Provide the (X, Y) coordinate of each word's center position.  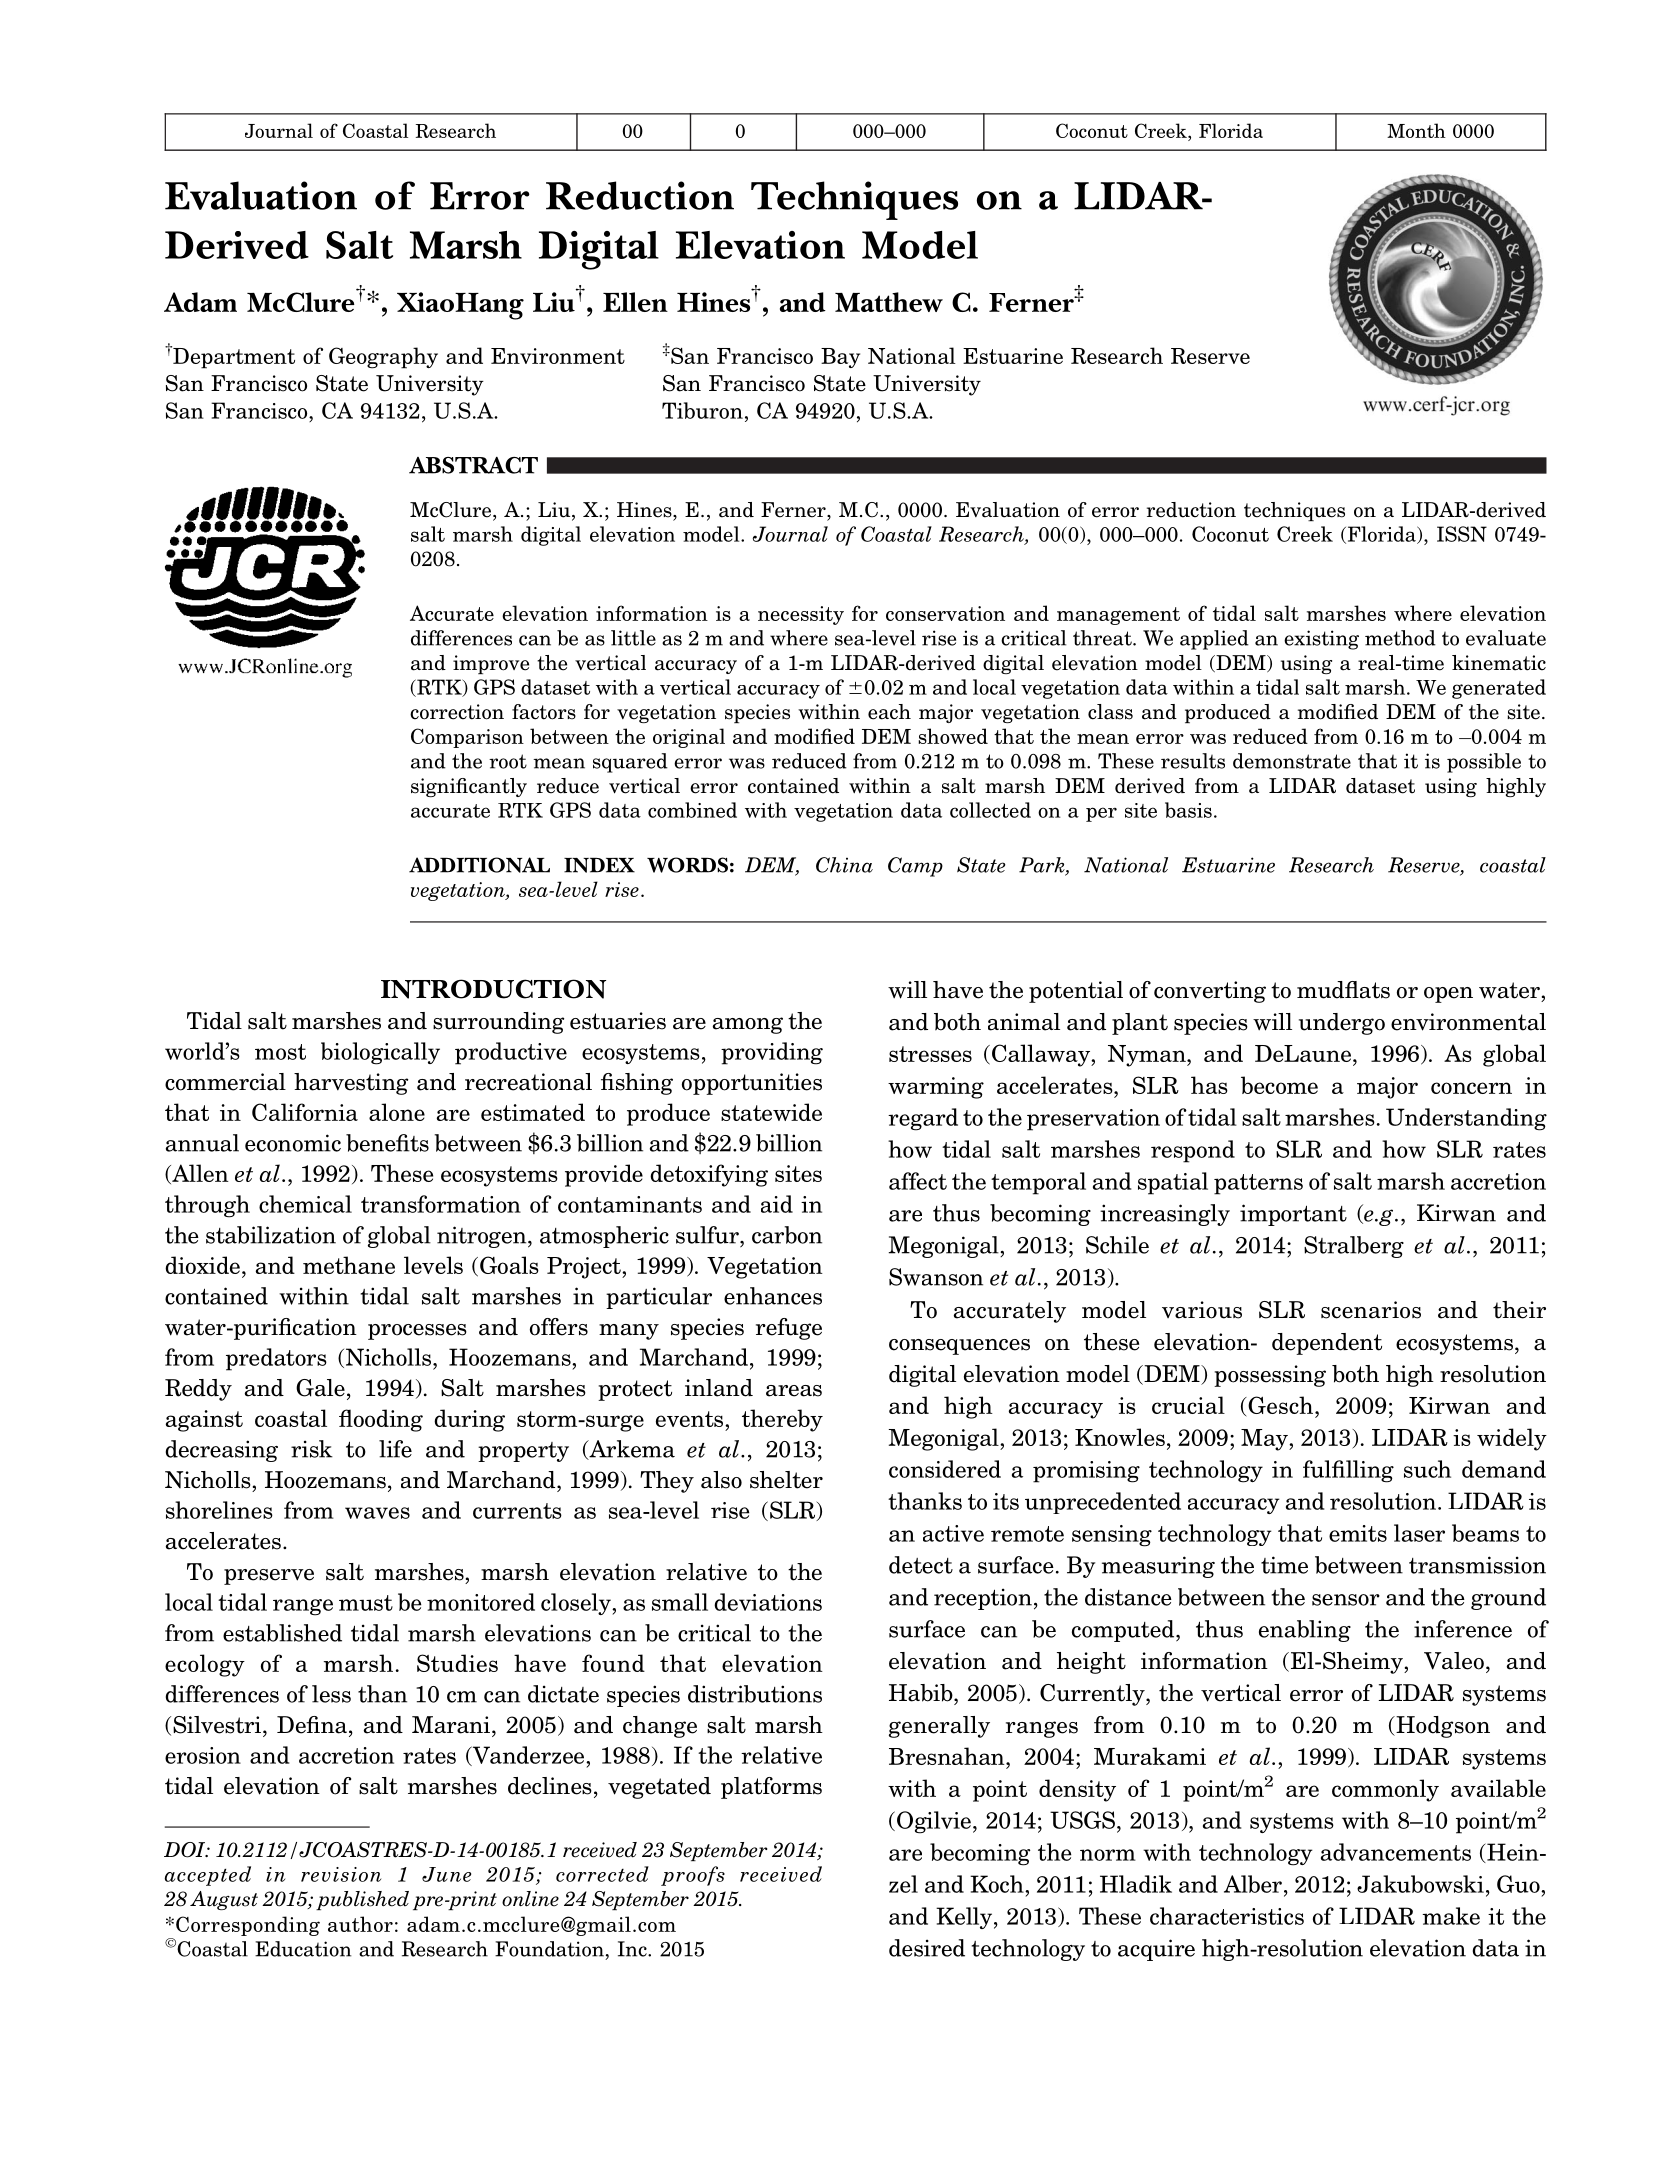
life (395, 1449)
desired (927, 1948)
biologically (380, 1053)
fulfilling (1348, 1471)
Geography (383, 358)
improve (491, 664)
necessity (801, 615)
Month (1416, 130)
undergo (1342, 1024)
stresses (930, 1054)
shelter (786, 1480)
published (362, 1900)
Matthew (889, 302)
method (1400, 638)
